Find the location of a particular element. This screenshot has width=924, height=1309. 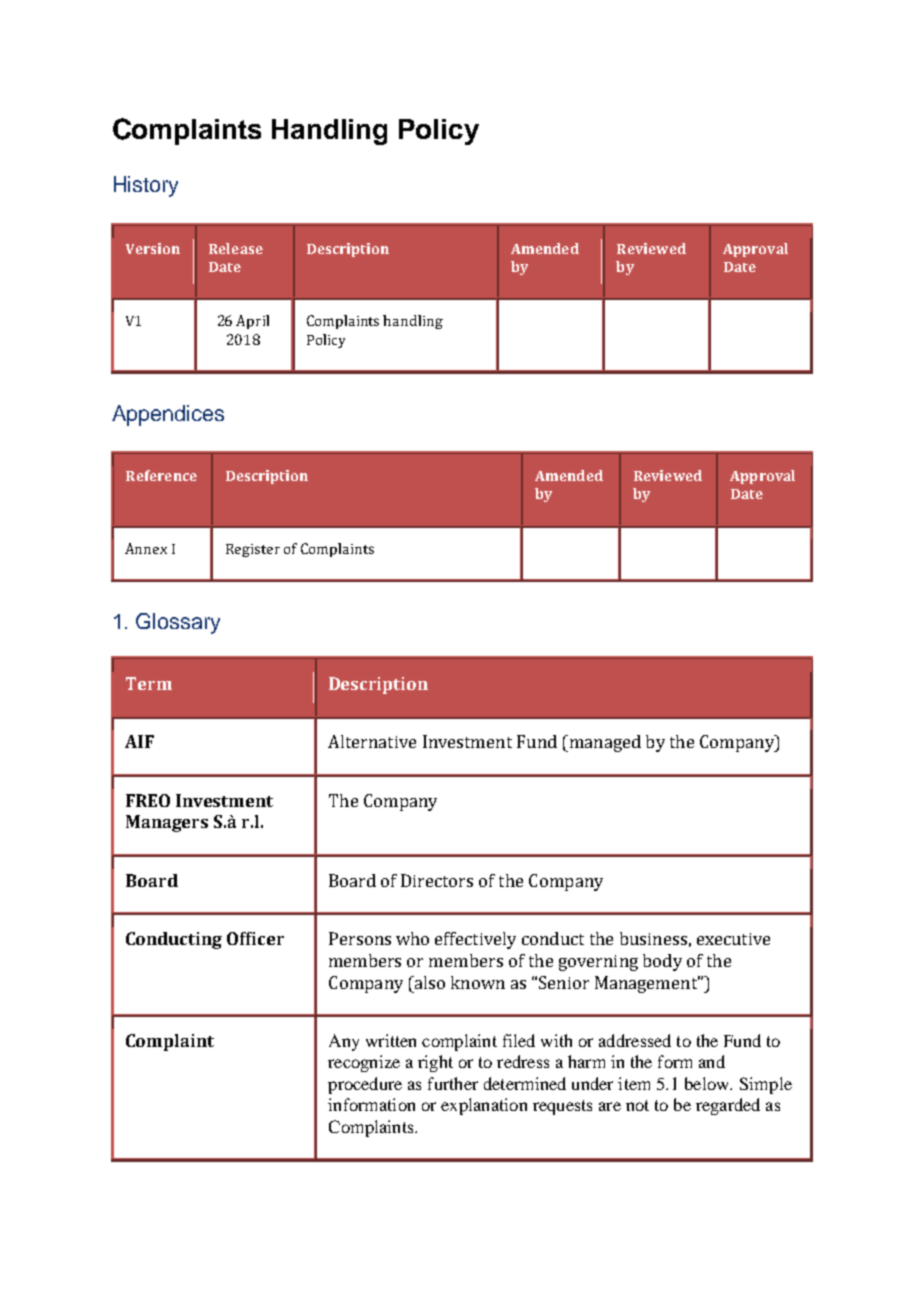

April is located at coordinates (252, 322).
